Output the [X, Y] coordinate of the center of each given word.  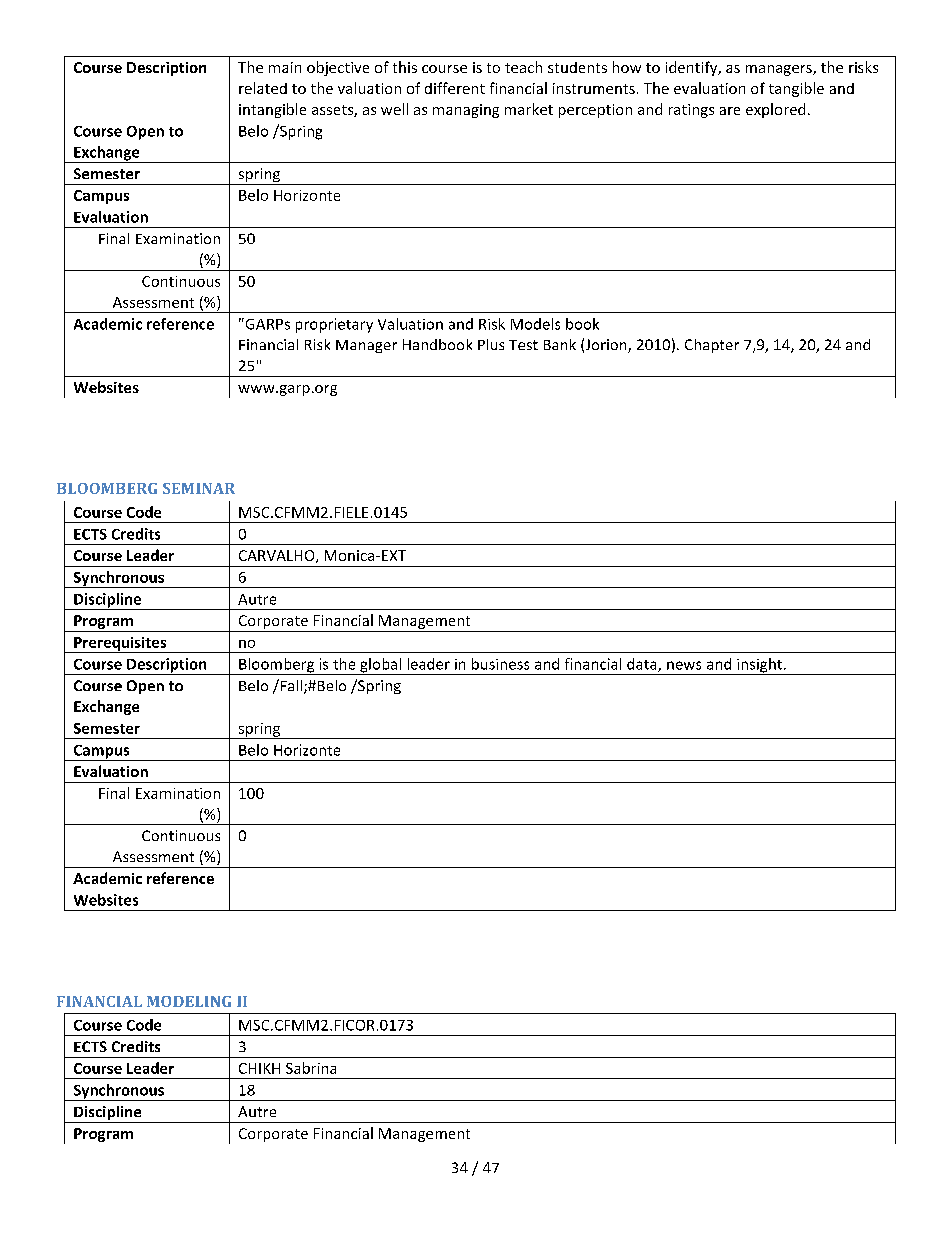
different [455, 88]
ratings [691, 111]
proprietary [334, 325]
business [500, 664]
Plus [491, 344]
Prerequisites [120, 645]
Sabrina [311, 1068]
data [643, 665]
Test [523, 345]
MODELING [189, 1001]
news [684, 665]
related [263, 88]
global [380, 666]
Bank [560, 344]
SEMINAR [199, 488]
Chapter [712, 346]
